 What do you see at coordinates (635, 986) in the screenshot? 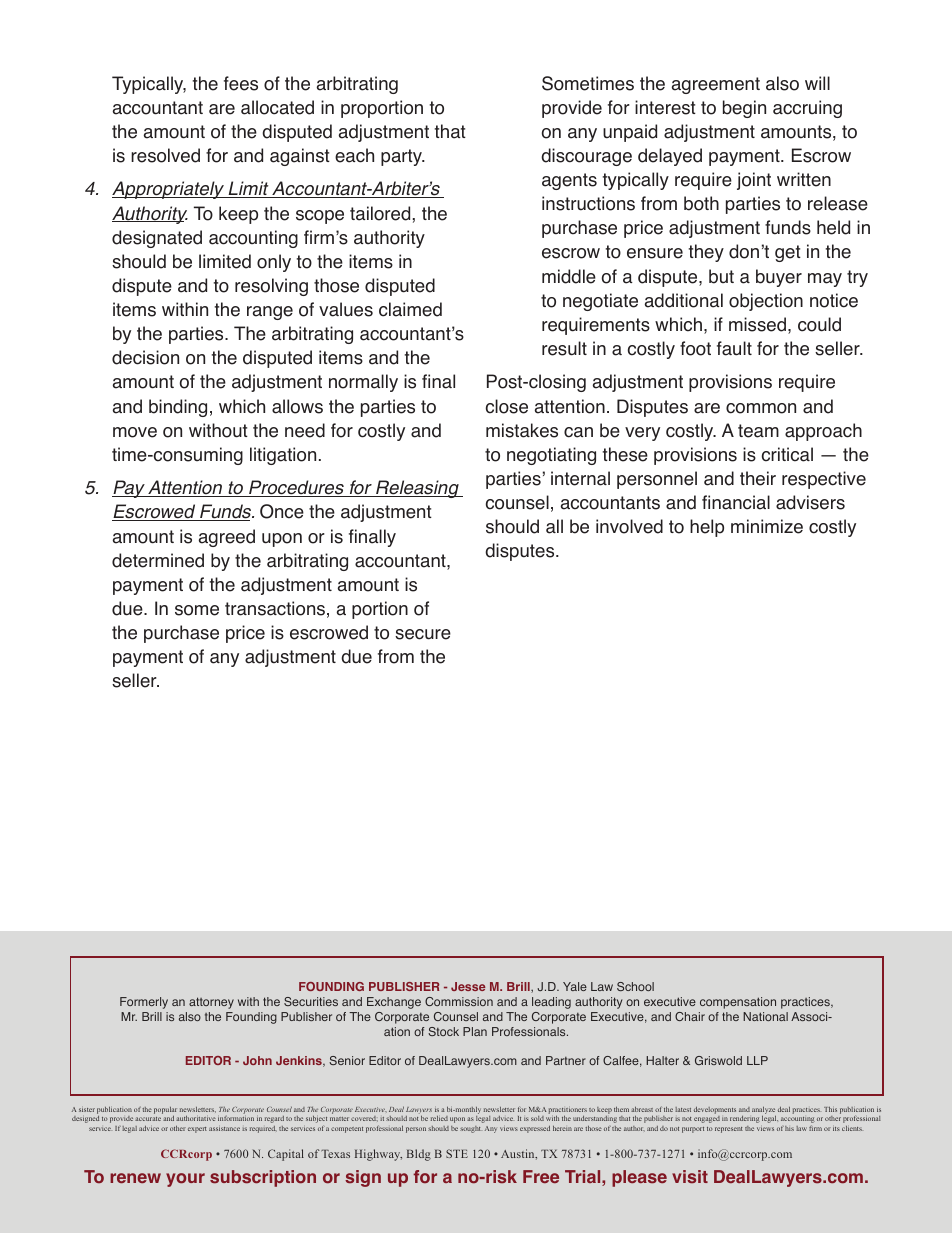
I see `School` at bounding box center [635, 986].
